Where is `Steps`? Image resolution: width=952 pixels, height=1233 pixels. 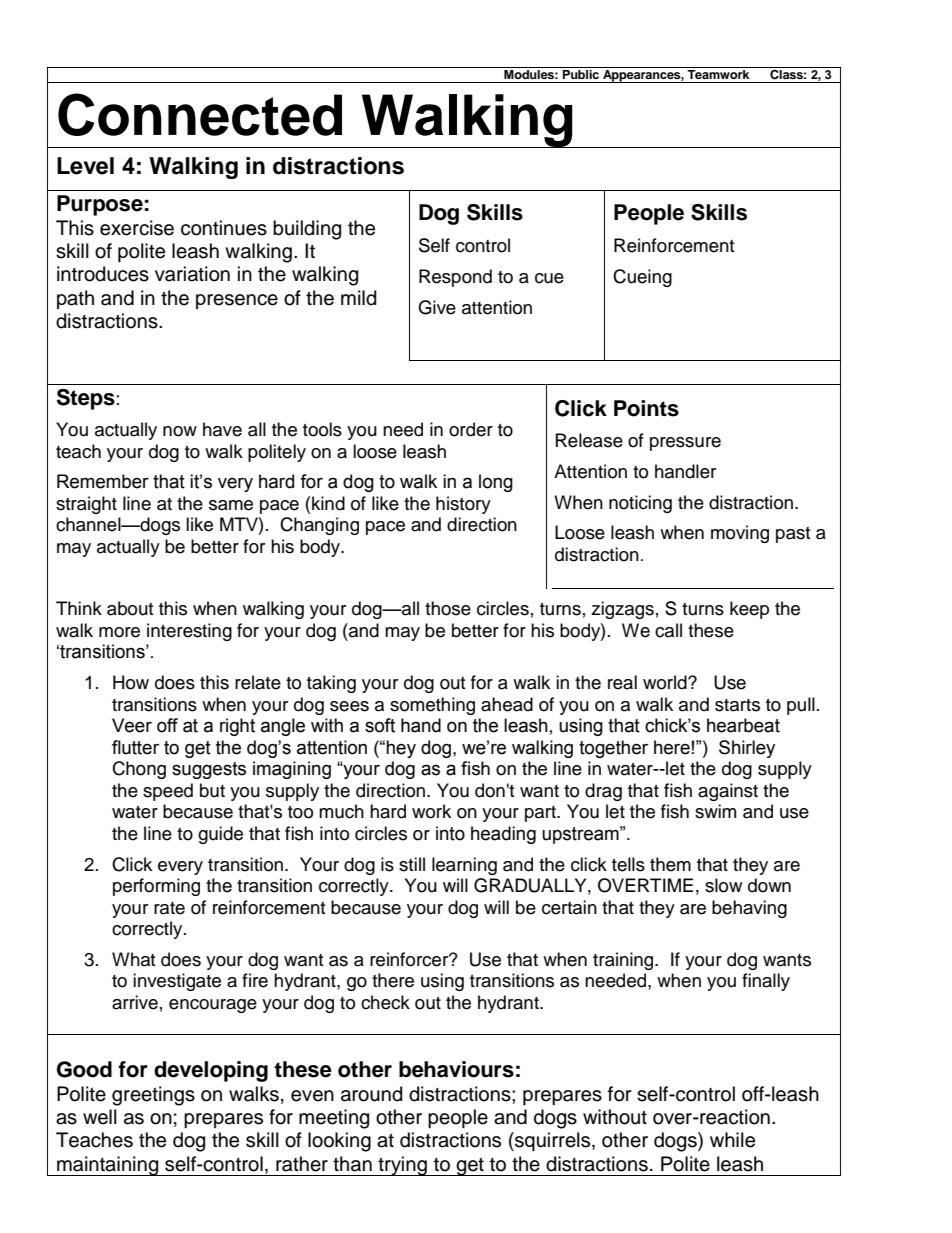
Steps is located at coordinates (86, 399).
